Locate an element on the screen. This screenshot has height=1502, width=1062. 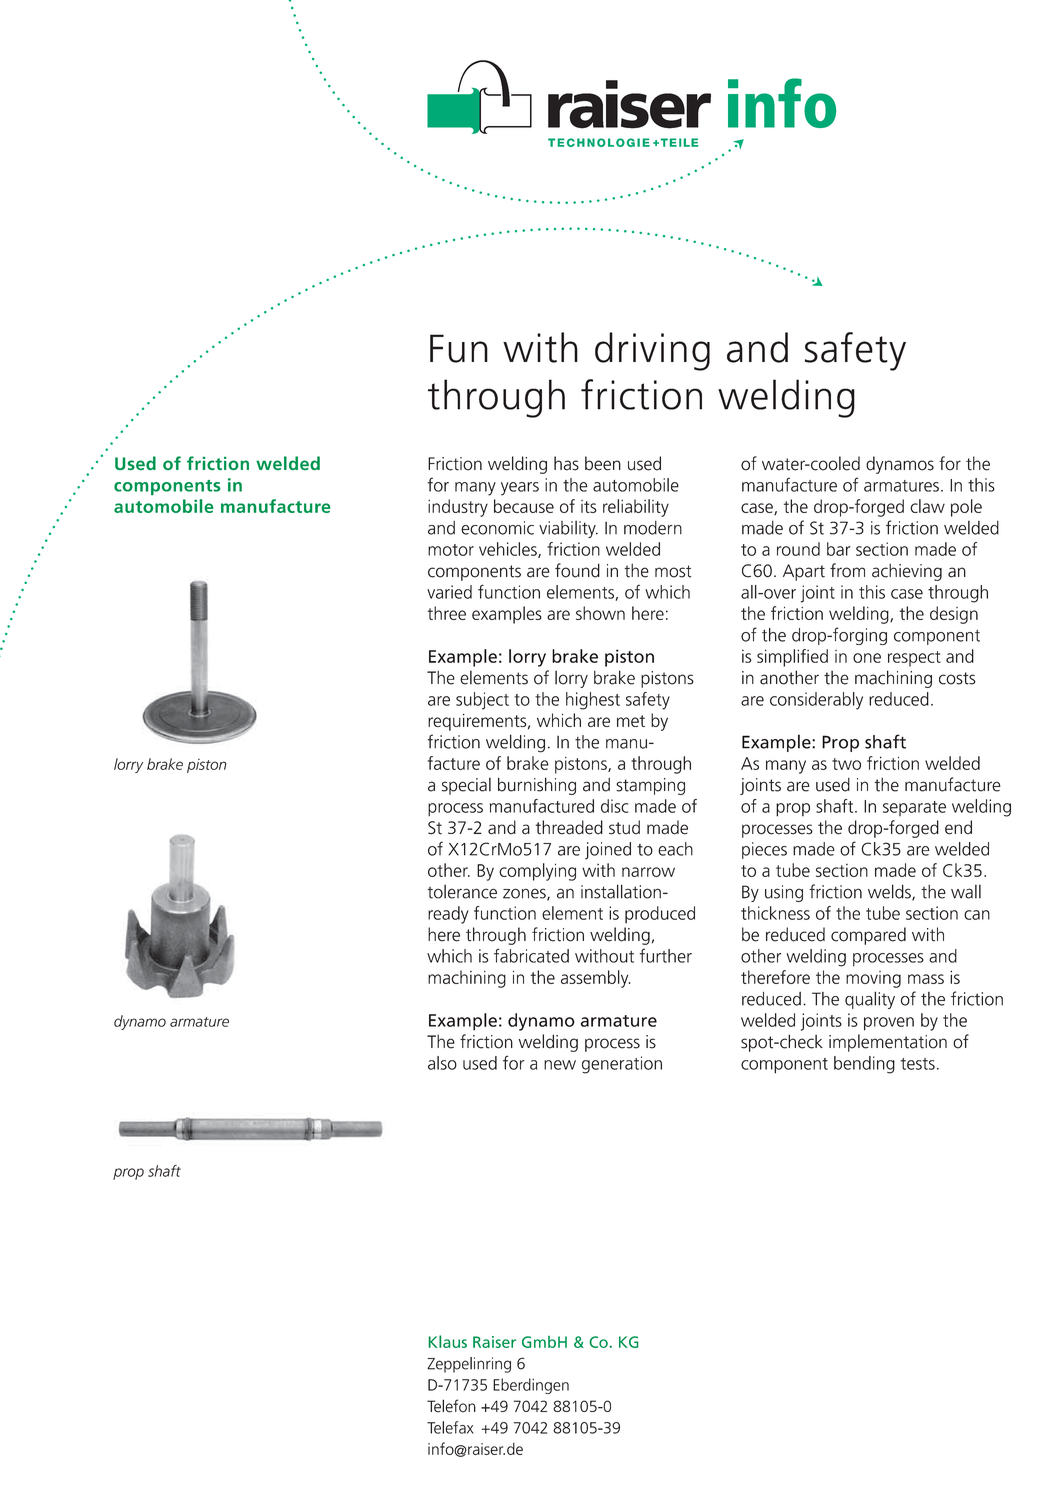
zones is located at coordinates (525, 894).
